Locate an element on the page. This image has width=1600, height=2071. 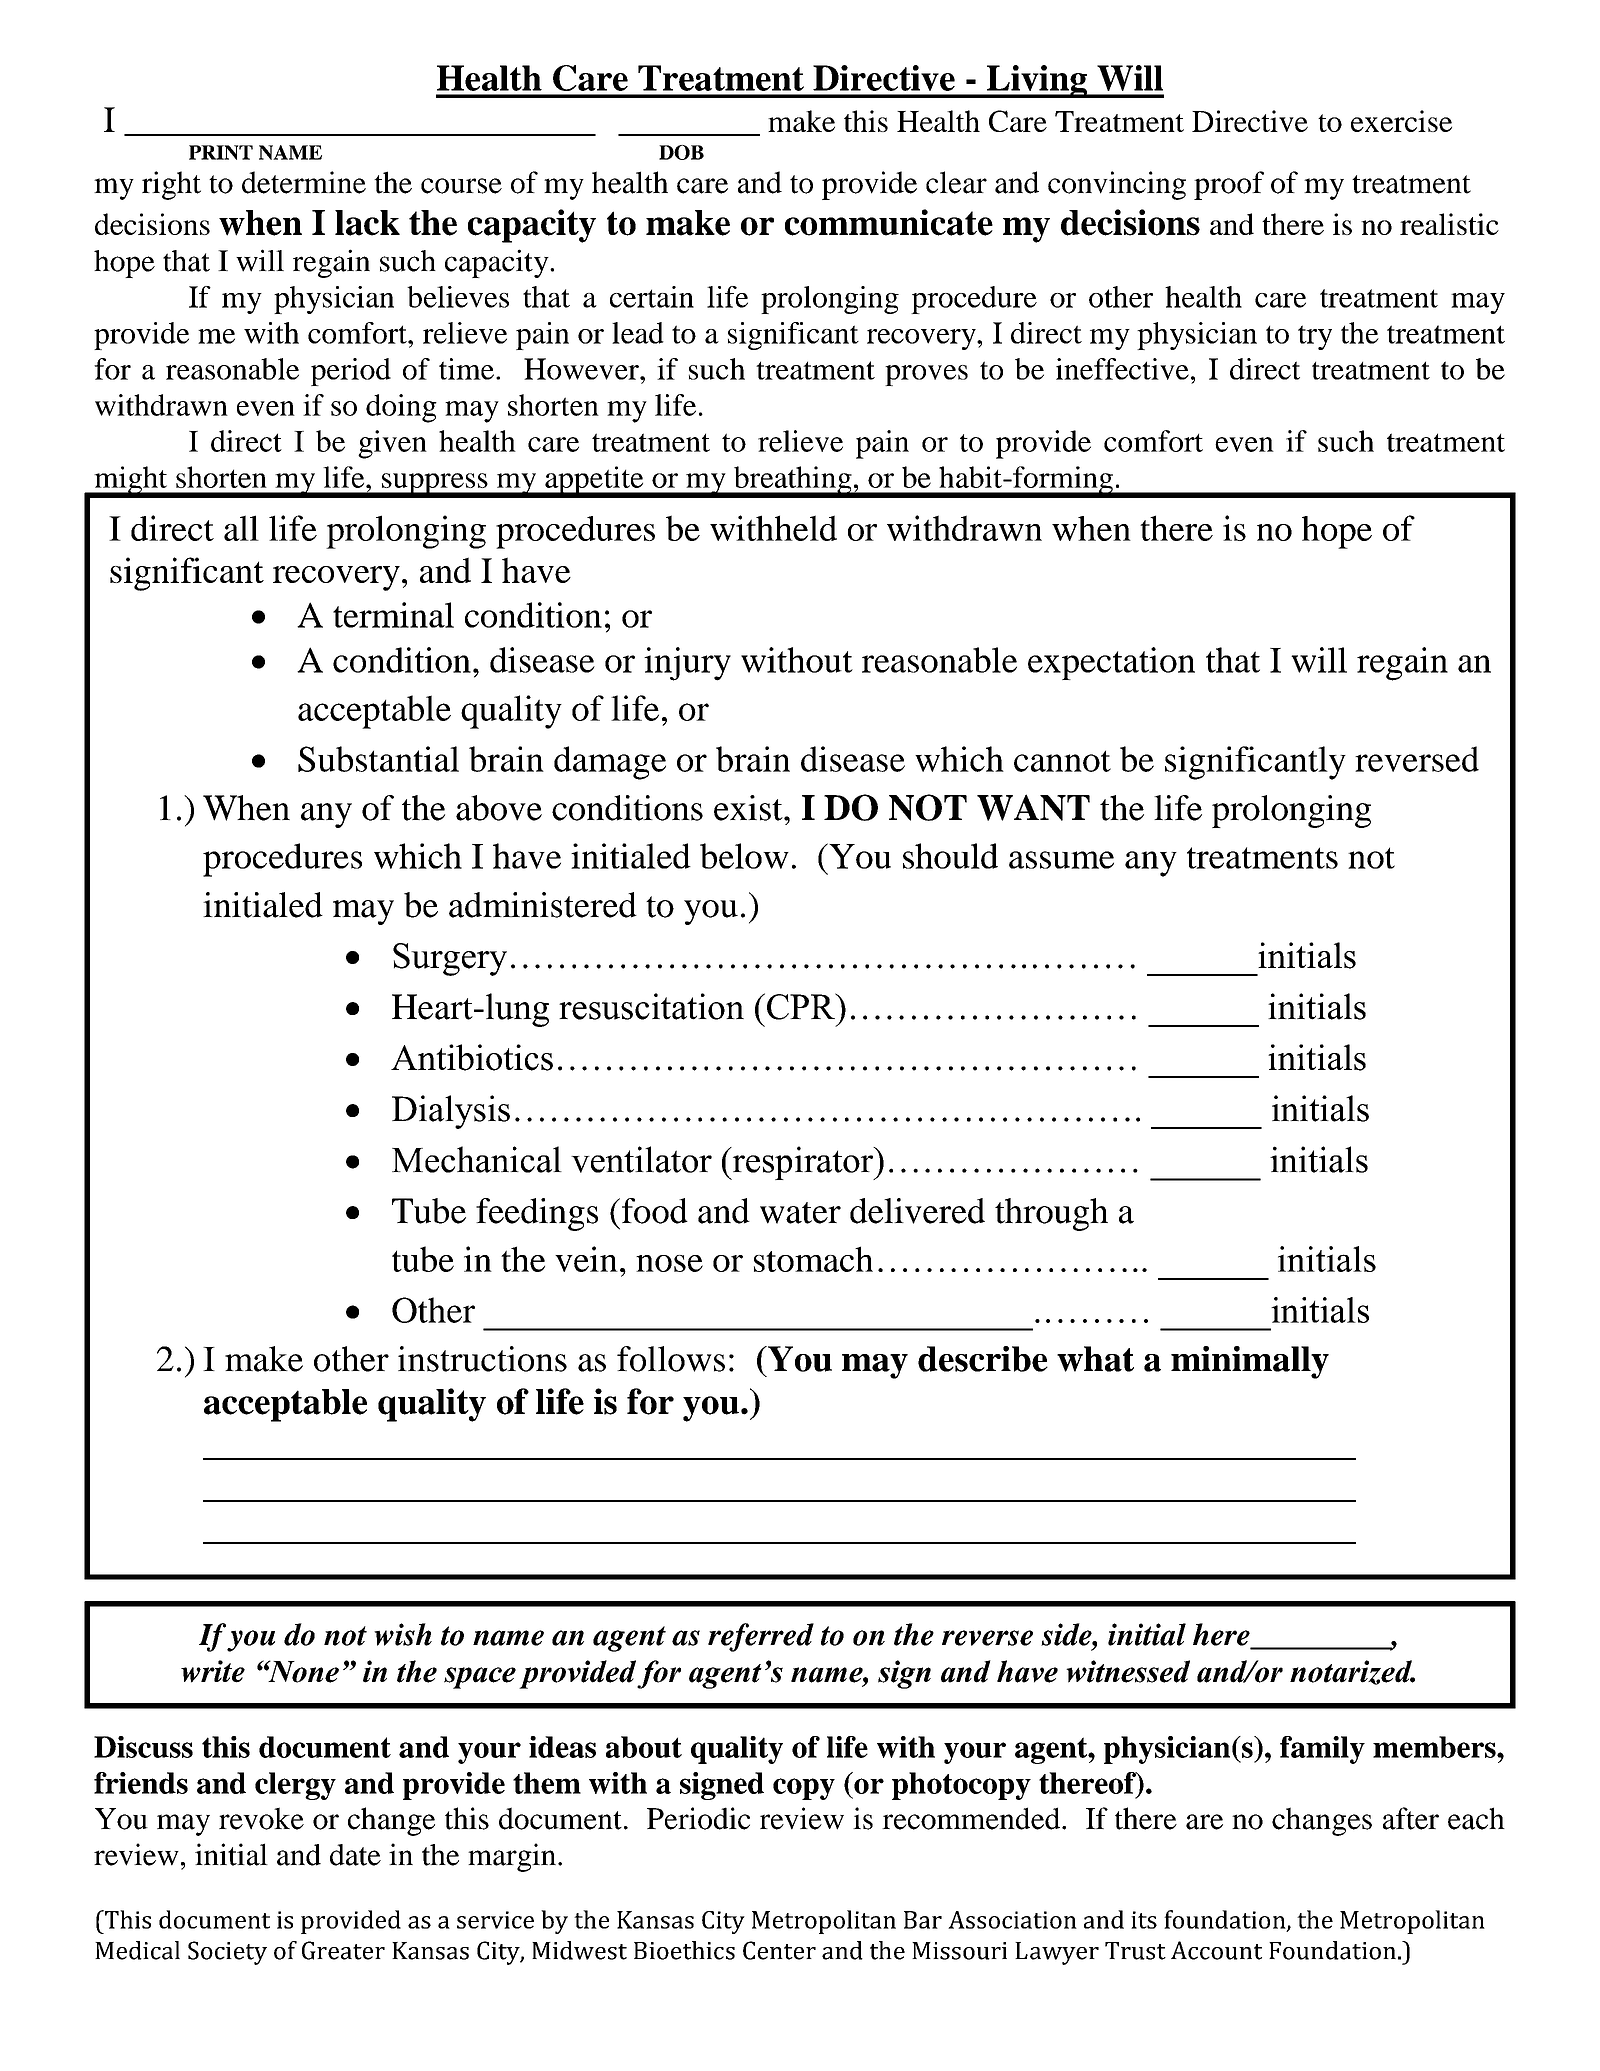
exercise is located at coordinates (1401, 121).
